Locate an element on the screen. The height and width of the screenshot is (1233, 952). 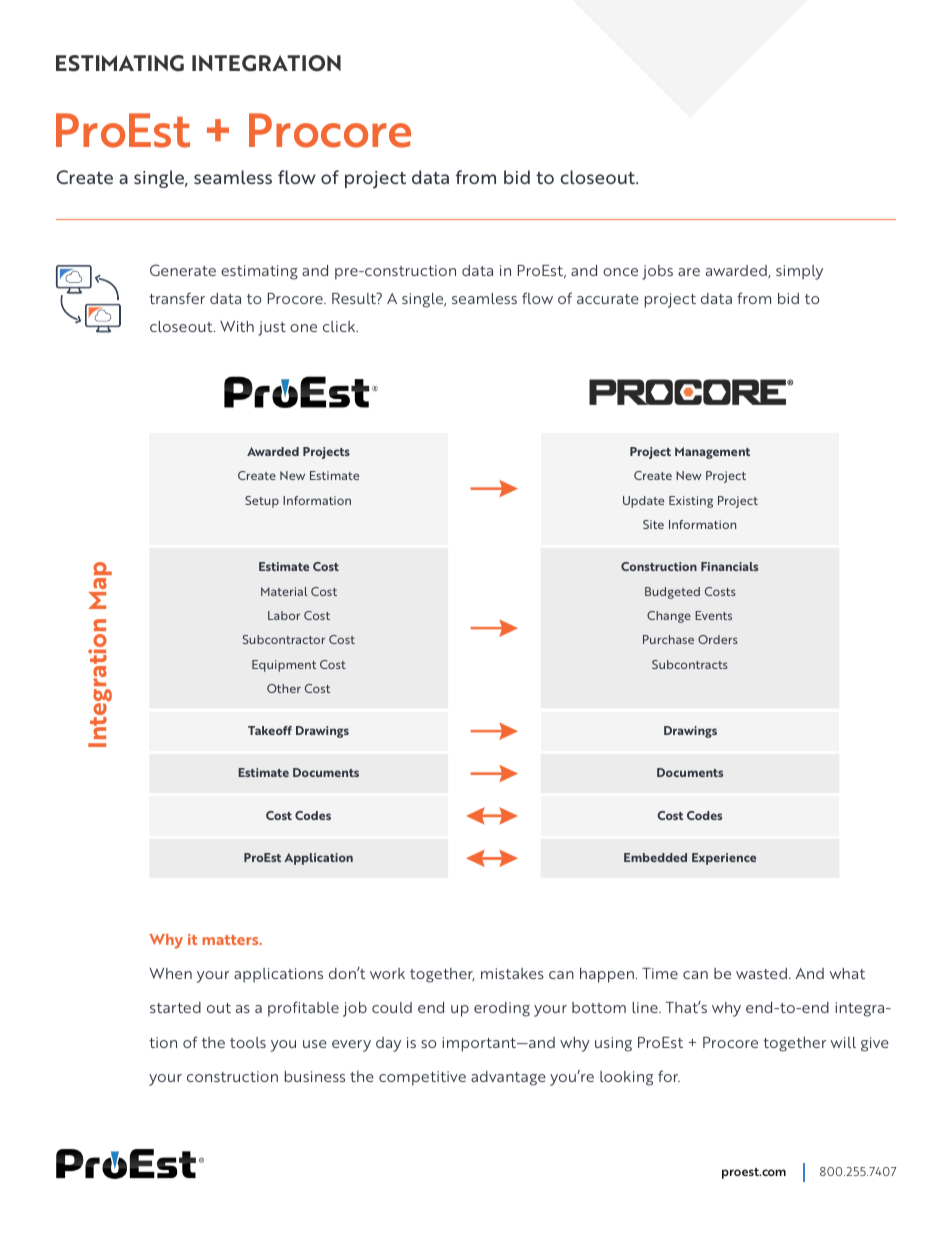
advantage is located at coordinates (508, 1078).
